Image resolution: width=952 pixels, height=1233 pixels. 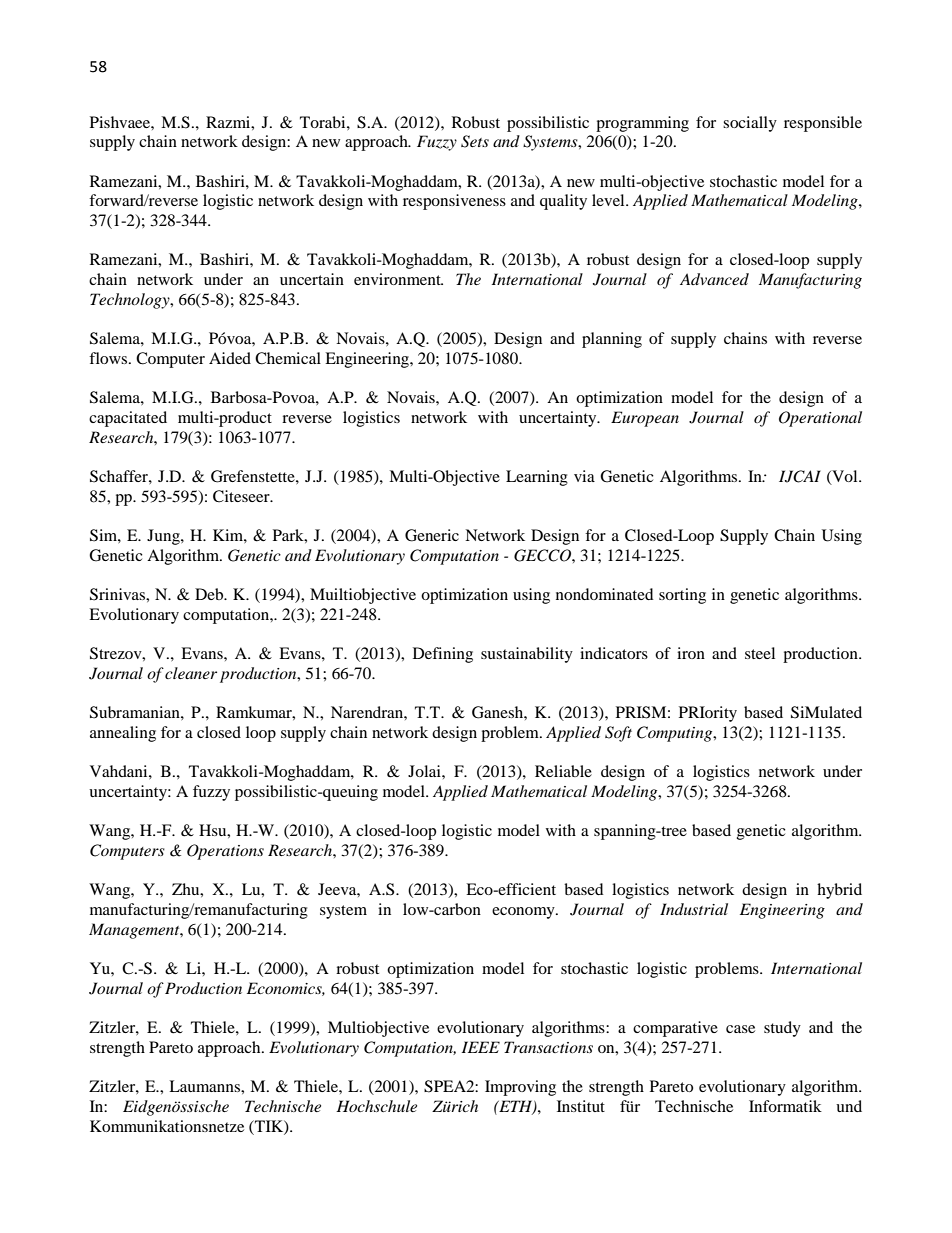 I want to click on Improving, so click(x=520, y=1088).
